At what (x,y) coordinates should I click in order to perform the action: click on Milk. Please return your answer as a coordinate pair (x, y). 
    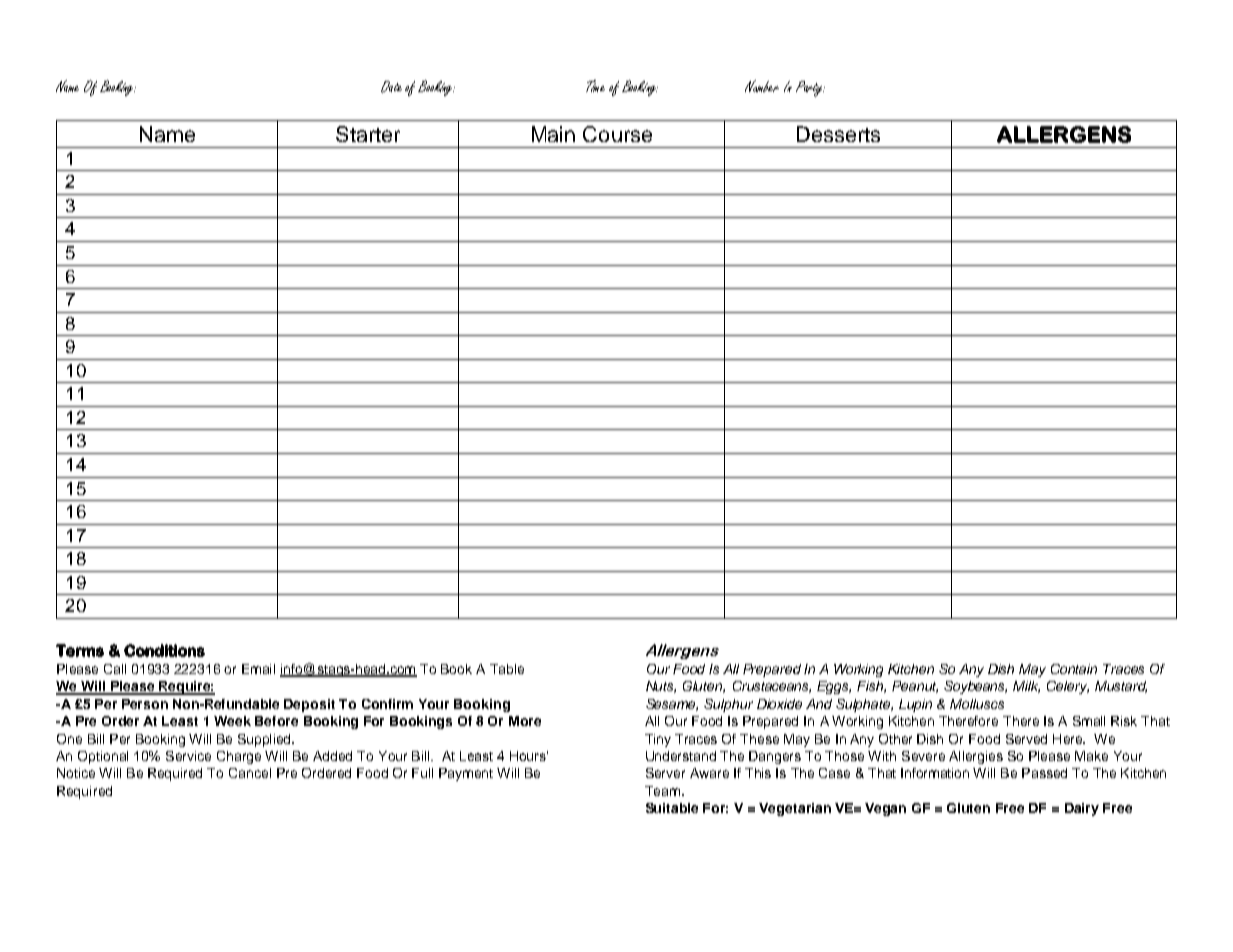
    Looking at the image, I should click on (1026, 687).
